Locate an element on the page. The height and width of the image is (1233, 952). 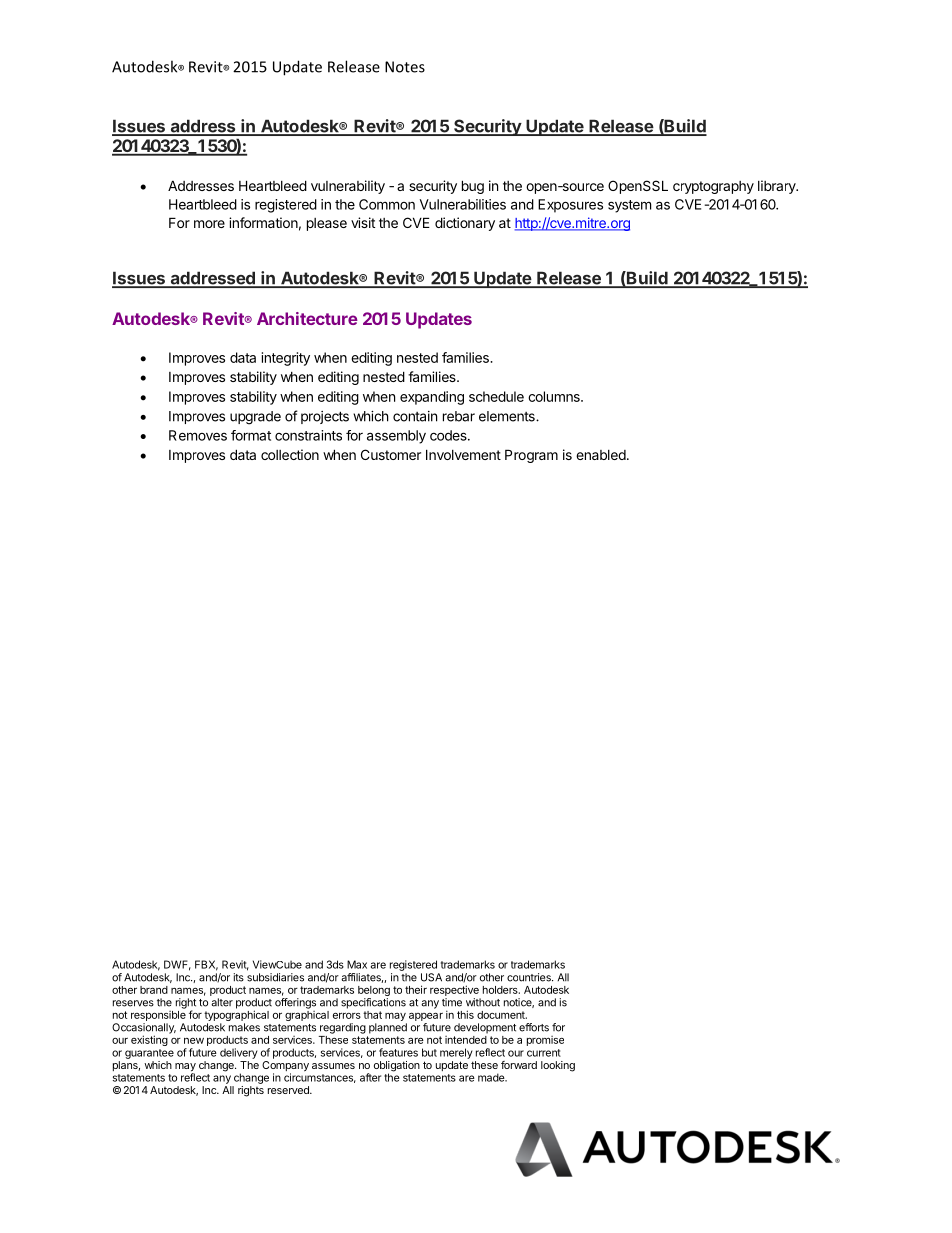
Notes is located at coordinates (405, 67).
